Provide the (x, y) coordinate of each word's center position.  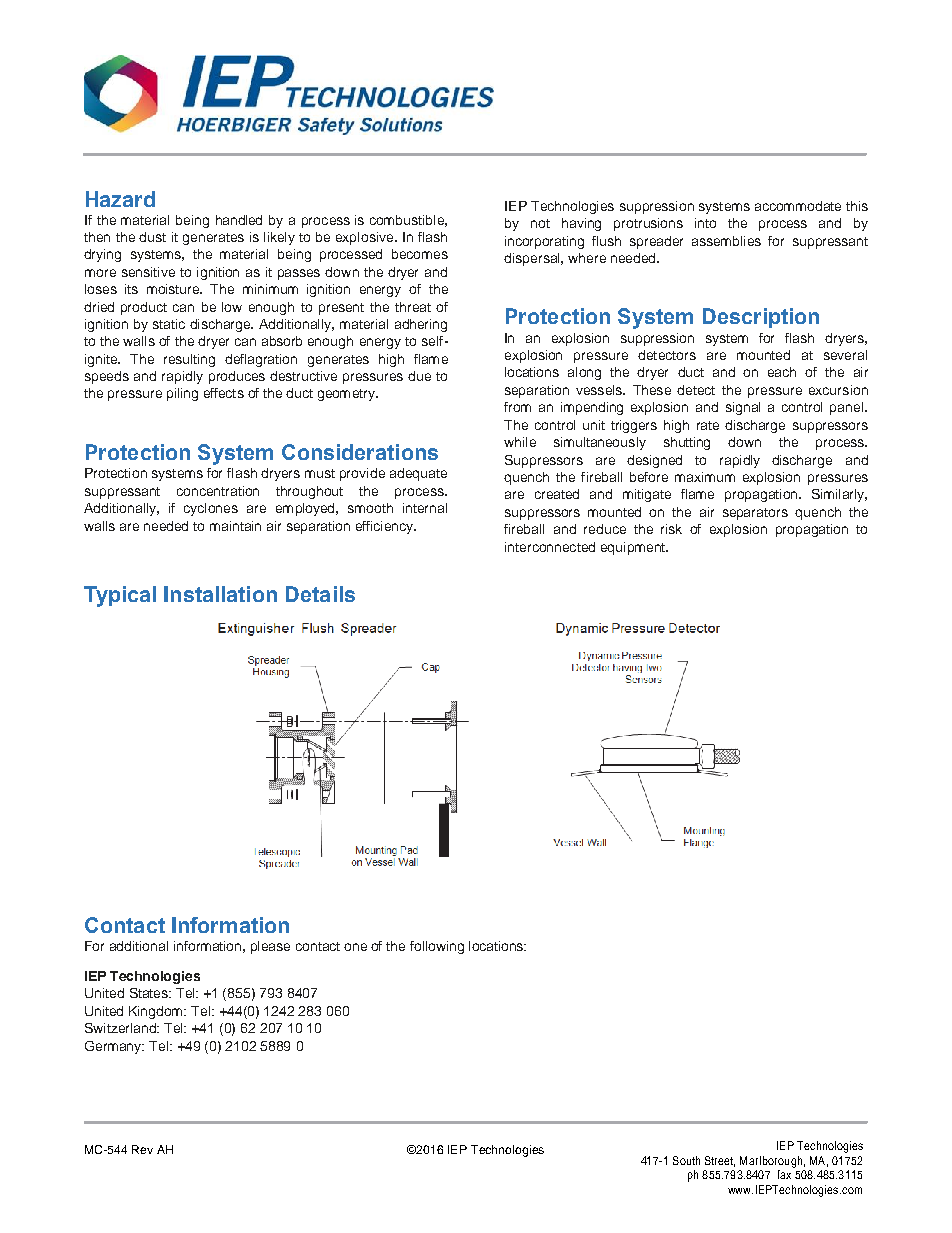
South (686, 1160)
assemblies (726, 241)
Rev (142, 1149)
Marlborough (771, 1162)
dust (152, 237)
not (540, 223)
